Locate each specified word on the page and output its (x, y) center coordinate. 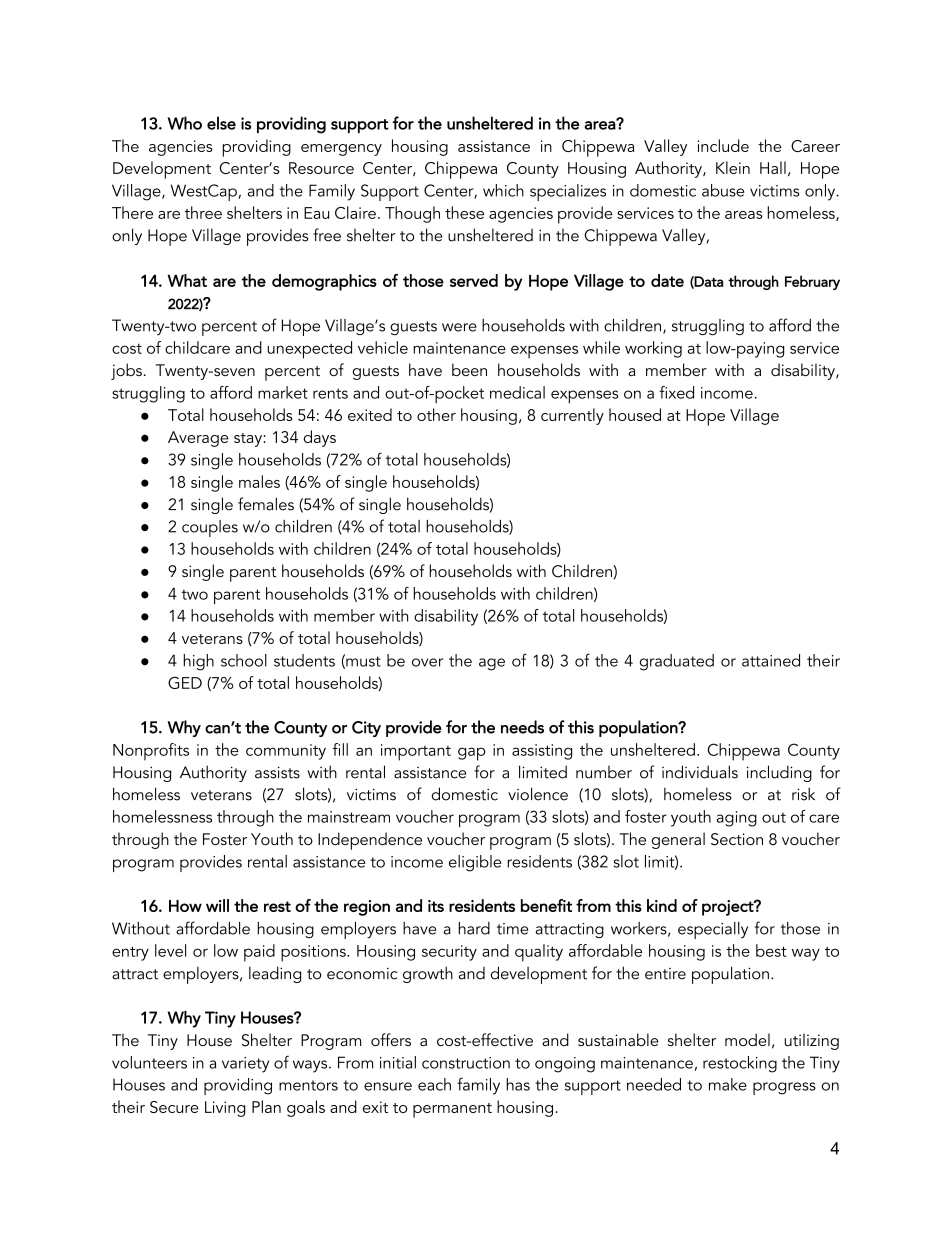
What (187, 280)
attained (771, 660)
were (459, 327)
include (723, 145)
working (653, 349)
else (221, 123)
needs (522, 727)
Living (225, 1109)
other (436, 414)
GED (185, 683)
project (729, 908)
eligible (475, 863)
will (217, 905)
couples (210, 528)
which (503, 190)
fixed (676, 392)
